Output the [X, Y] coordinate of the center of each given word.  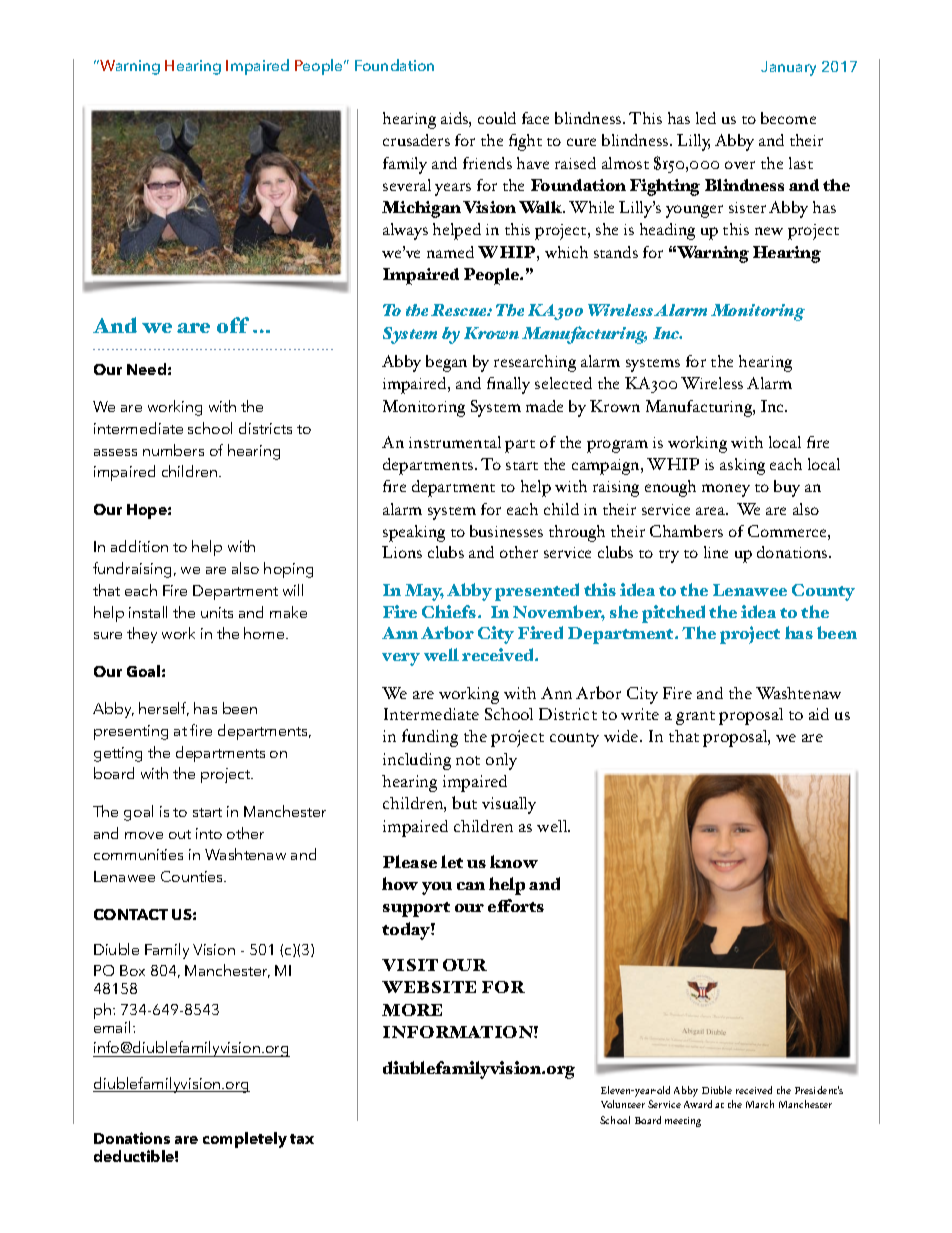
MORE [412, 1010]
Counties [193, 876]
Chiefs [450, 611]
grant [695, 718]
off [233, 325]
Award [698, 1104]
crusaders [416, 140]
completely [245, 1140]
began [446, 363]
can [471, 886]
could [497, 118]
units [217, 612]
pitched [673, 614]
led [706, 118]
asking [742, 466]
